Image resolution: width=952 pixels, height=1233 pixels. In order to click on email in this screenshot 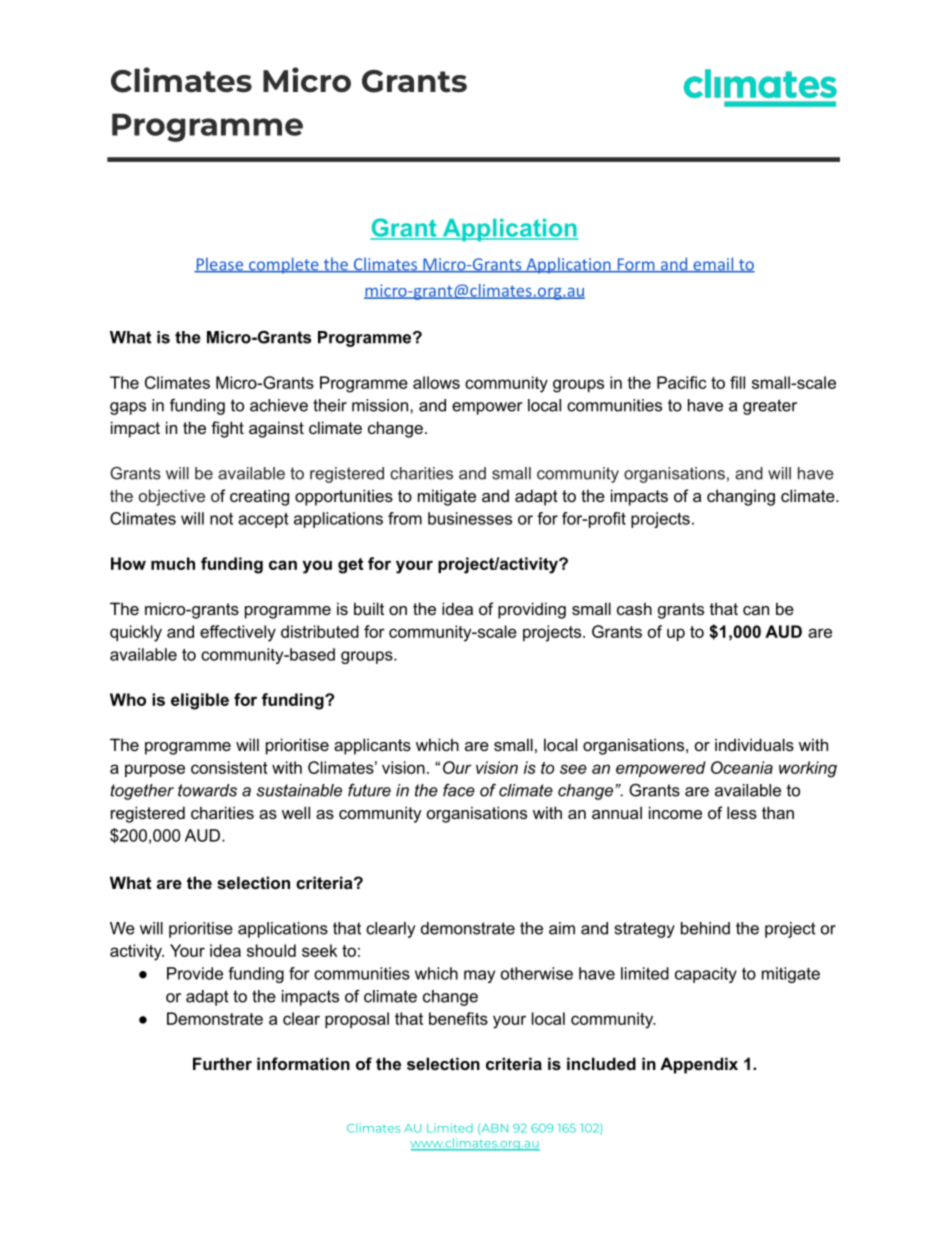, I will do `click(713, 265)`.
